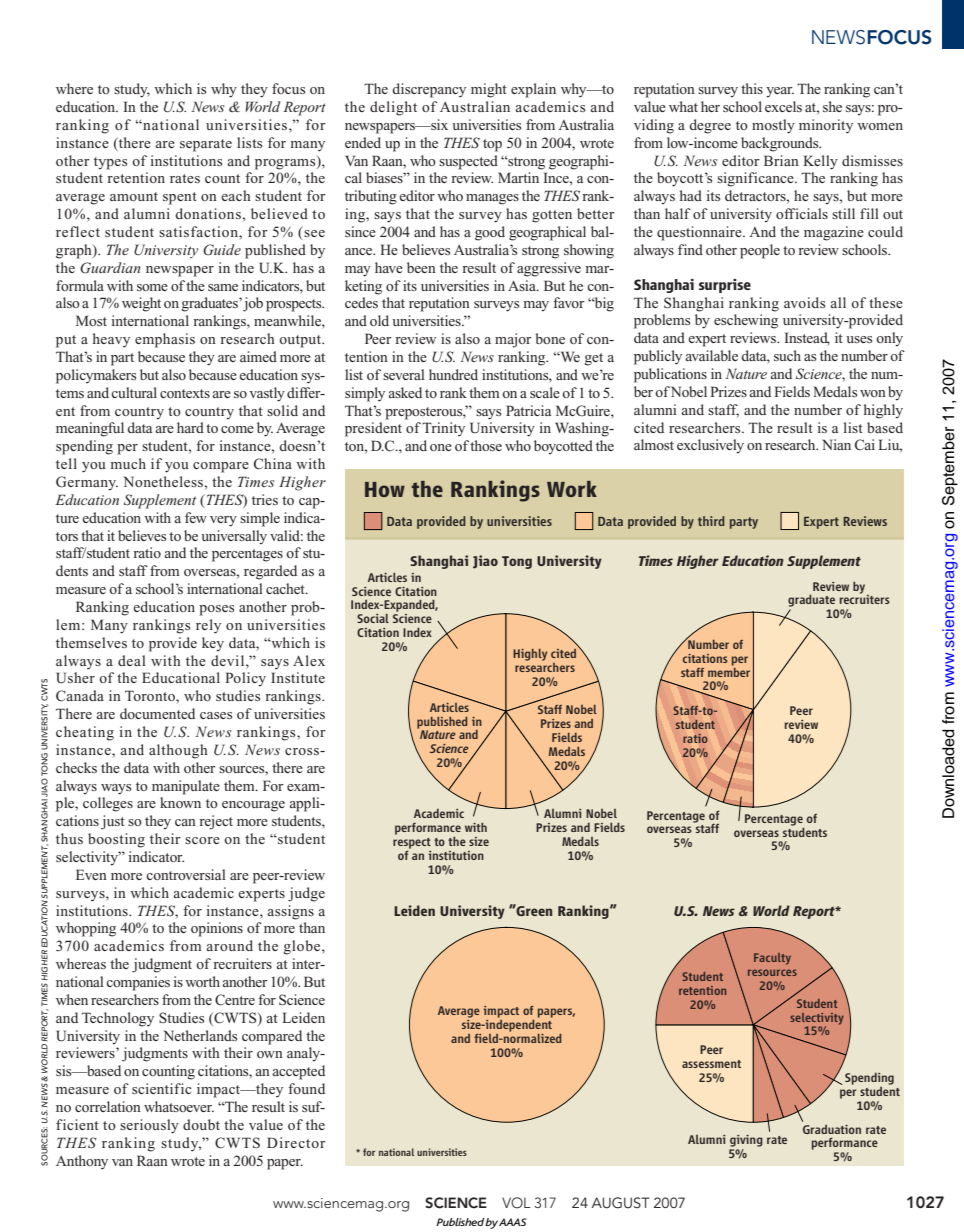 This document has height=1232, width=964. I want to click on top, so click(492, 145).
